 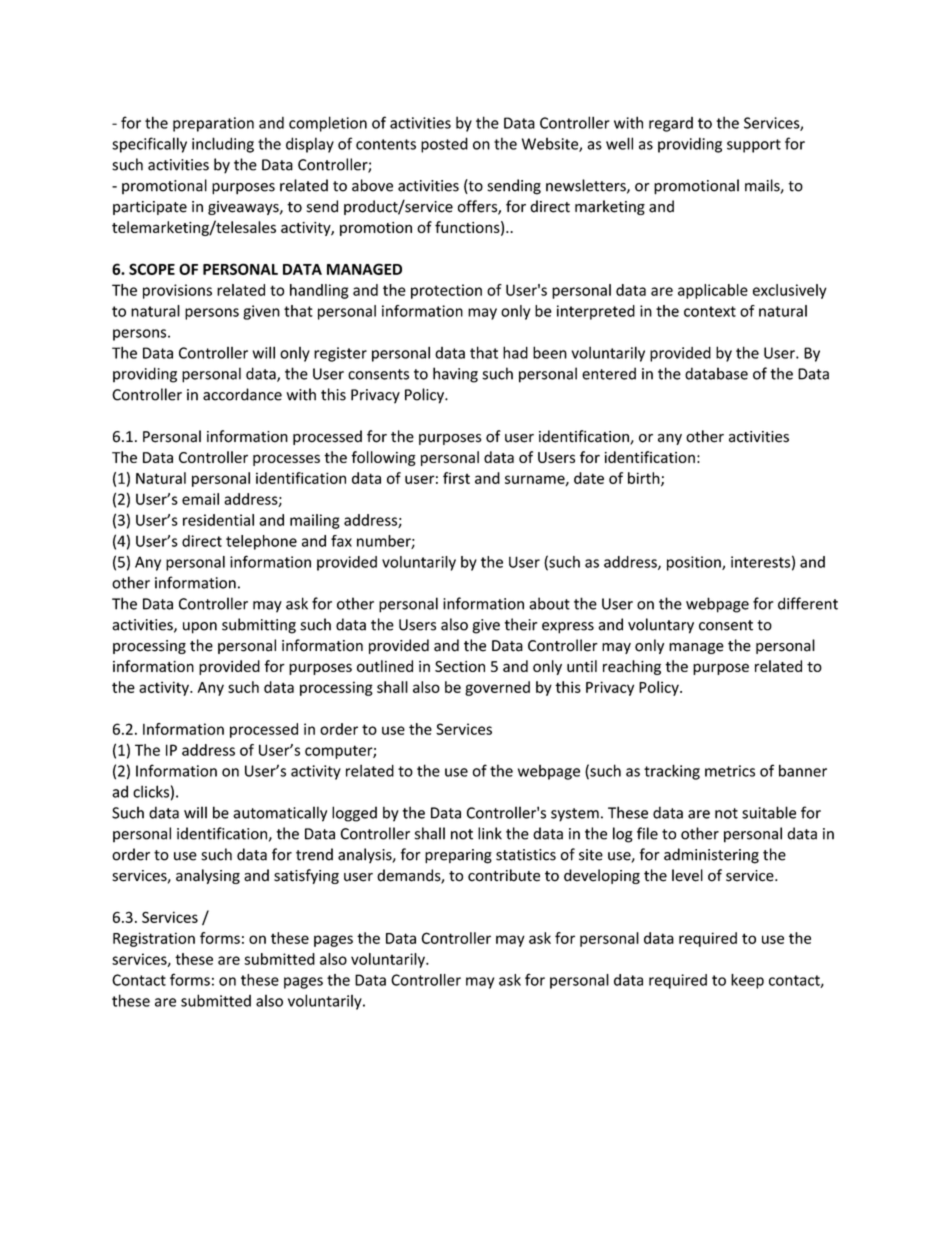 I want to click on including, so click(x=223, y=145).
